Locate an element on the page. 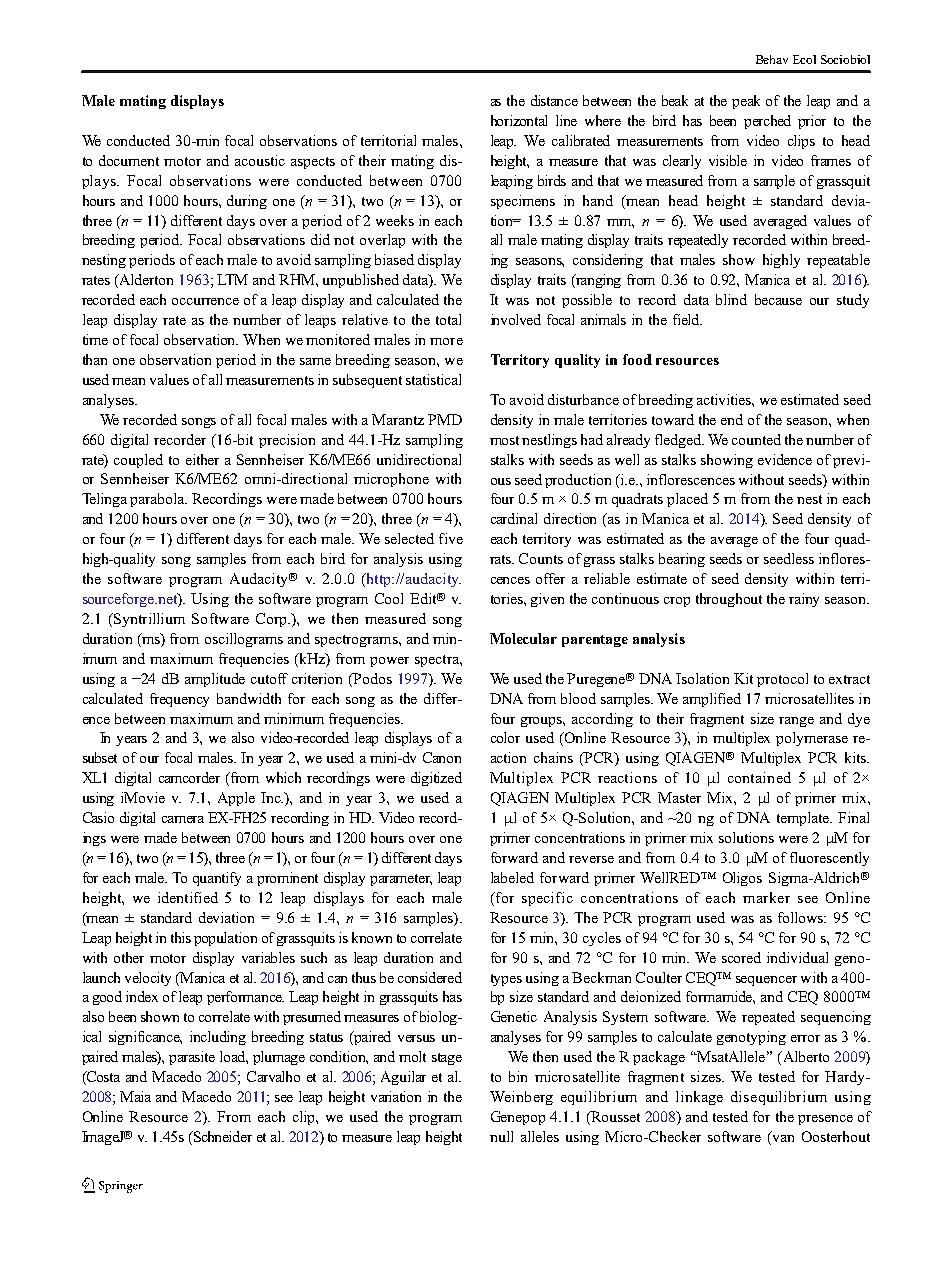 The image size is (952, 1265). peak is located at coordinates (746, 102).
